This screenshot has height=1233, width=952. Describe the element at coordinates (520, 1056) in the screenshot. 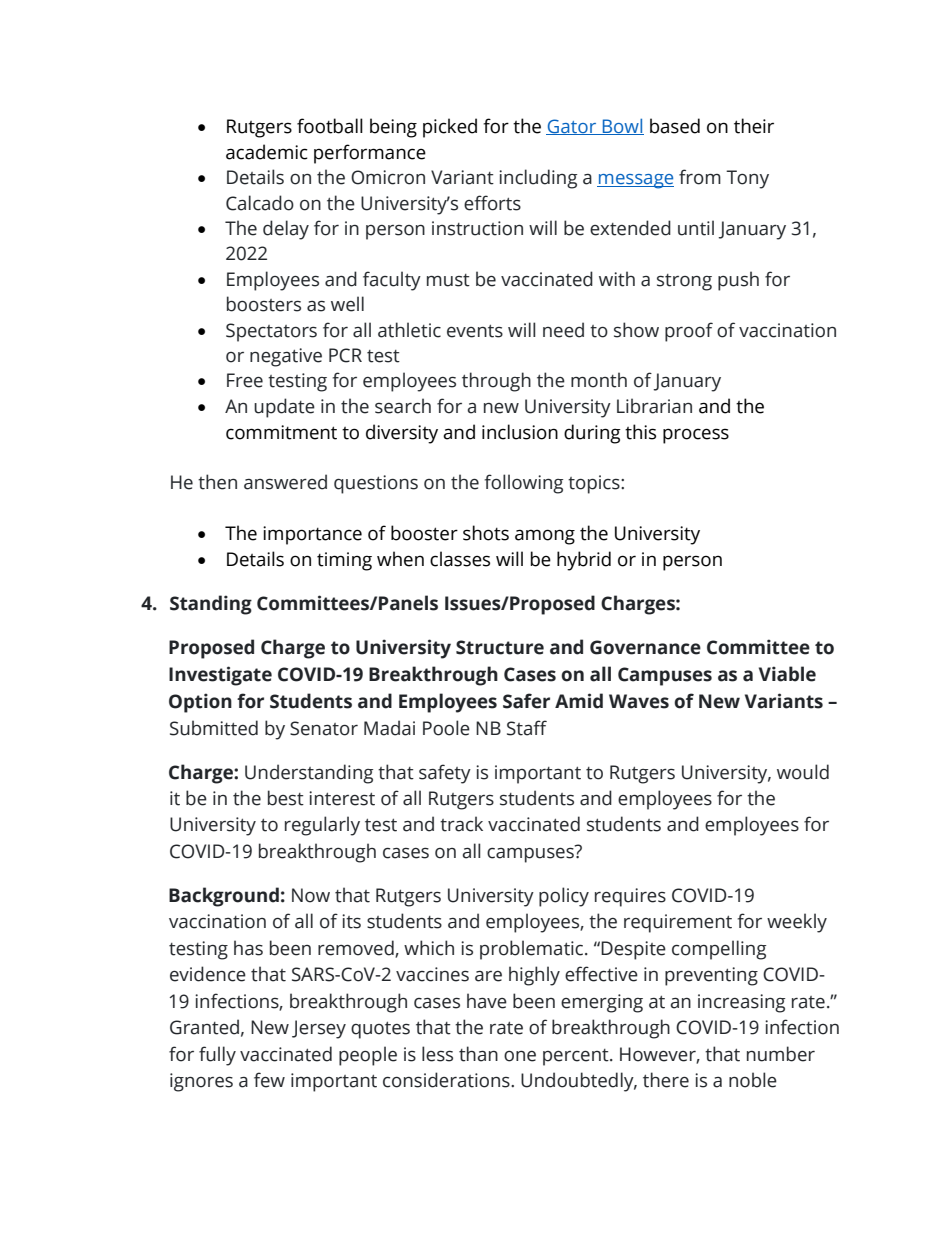

I see `one` at that location.
